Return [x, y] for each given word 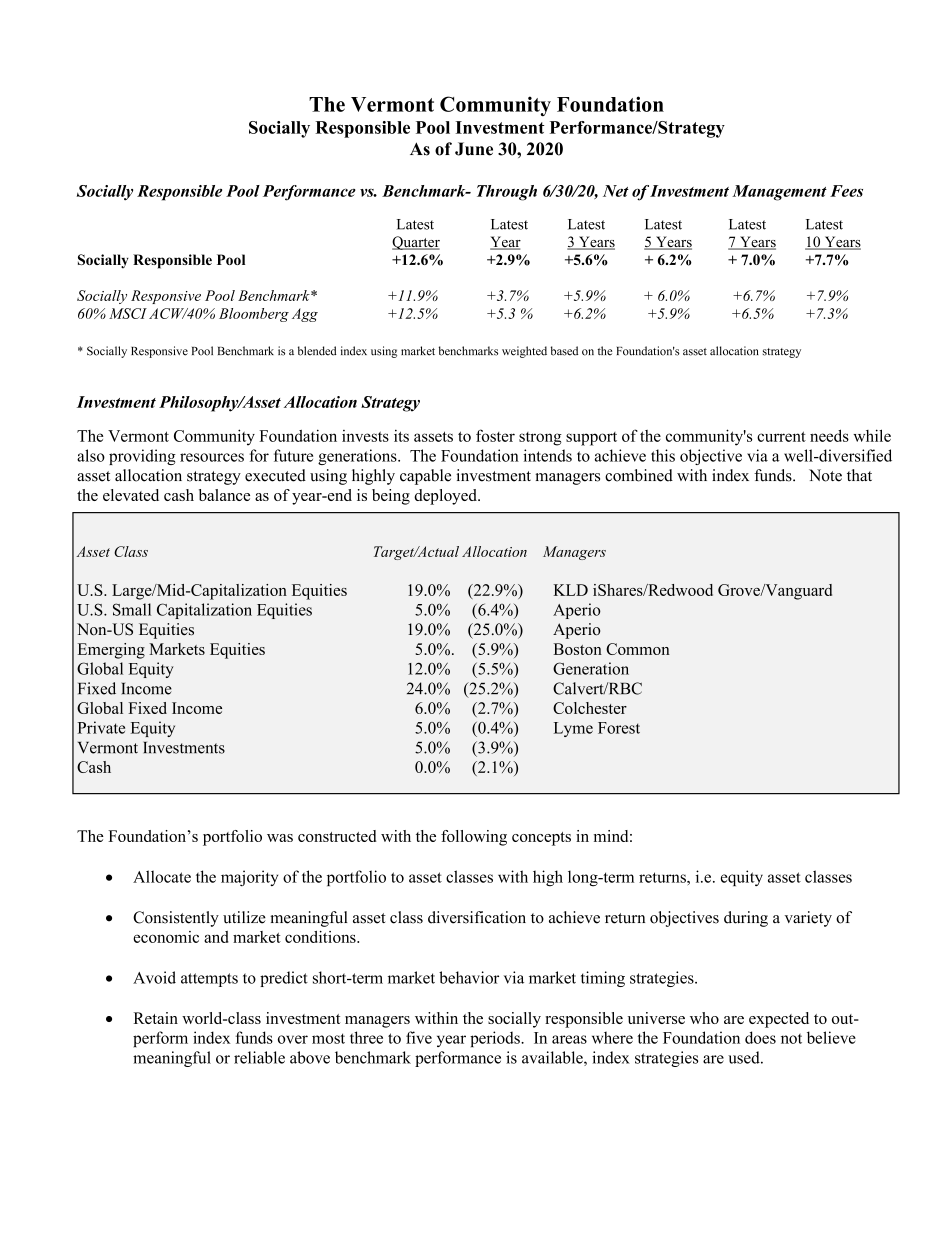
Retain [156, 1018]
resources [212, 457]
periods [496, 1039]
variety [808, 919]
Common [638, 649]
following [474, 838]
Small [132, 609]
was [280, 838]
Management [779, 193]
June [474, 149]
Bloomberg [254, 315]
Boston [577, 649]
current [781, 436]
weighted [524, 352]
